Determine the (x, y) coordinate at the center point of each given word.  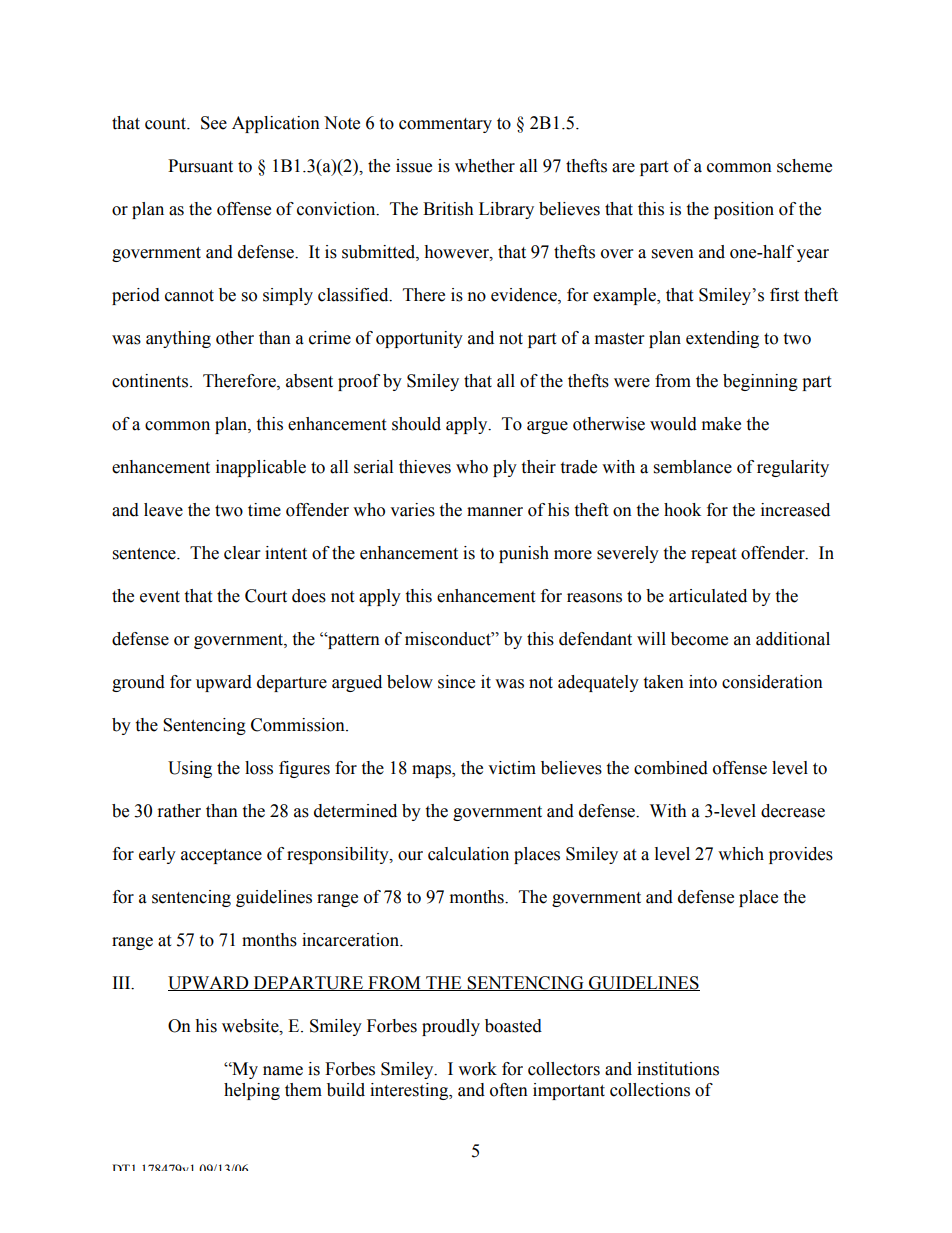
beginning (760, 382)
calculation (468, 854)
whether (485, 166)
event (160, 597)
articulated (708, 596)
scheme (804, 166)
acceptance (221, 856)
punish (524, 554)
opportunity (419, 339)
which (741, 854)
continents (151, 381)
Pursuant (200, 166)
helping (252, 1091)
